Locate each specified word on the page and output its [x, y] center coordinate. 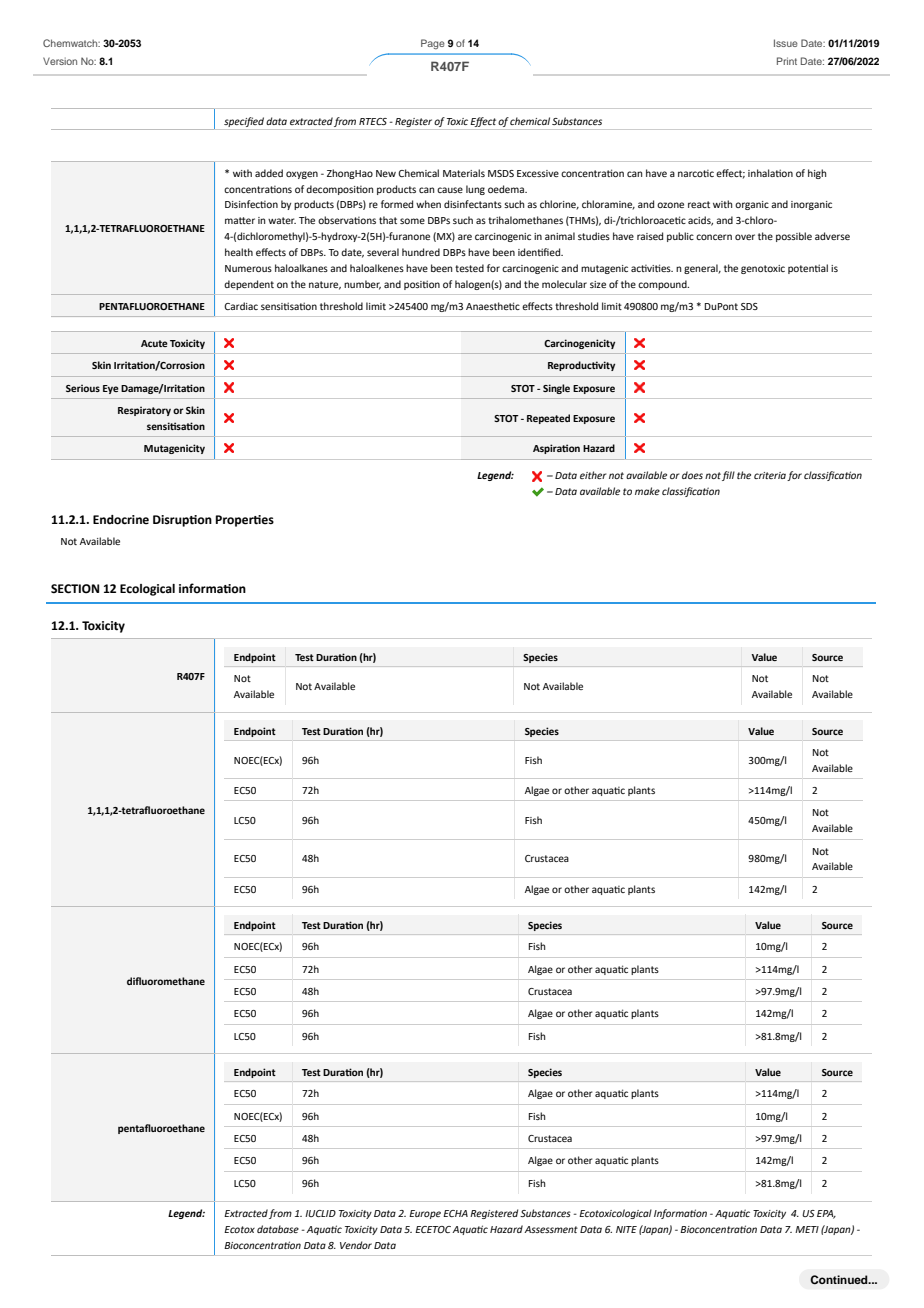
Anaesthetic [493, 306]
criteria [770, 475]
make [647, 491]
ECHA [455, 1213]
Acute [154, 343]
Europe [425, 1214]
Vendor [356, 1245]
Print [787, 61]
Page [433, 44]
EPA [826, 1214]
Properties [245, 521]
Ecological [147, 590]
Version [60, 61]
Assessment [551, 1229]
